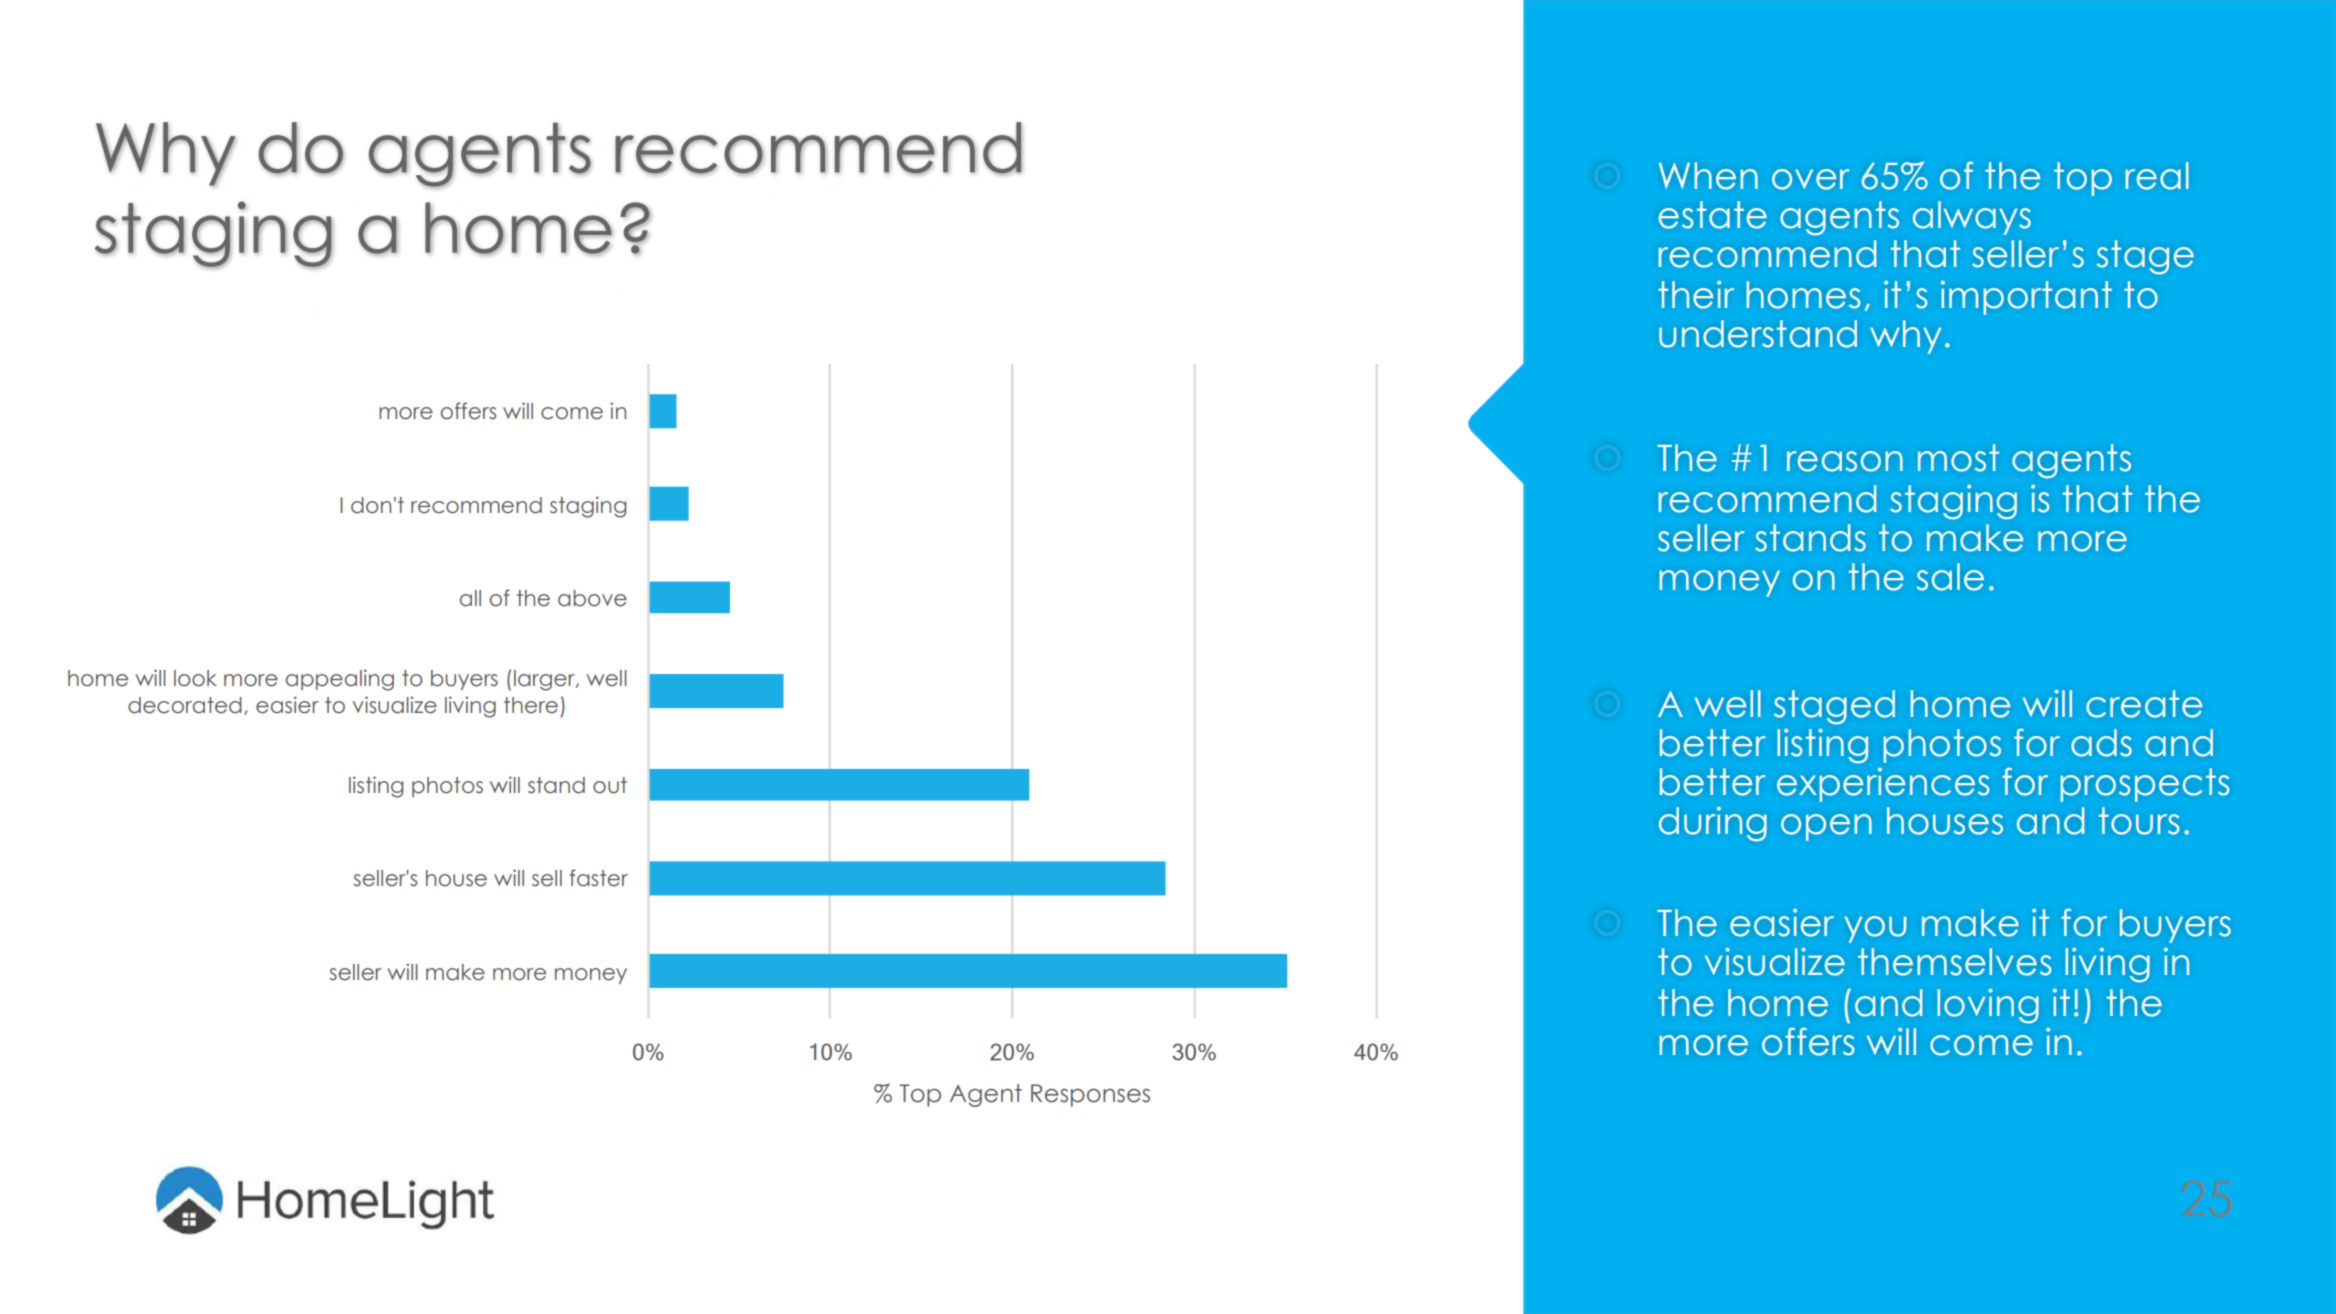  I want to click on When, so click(1708, 176).
